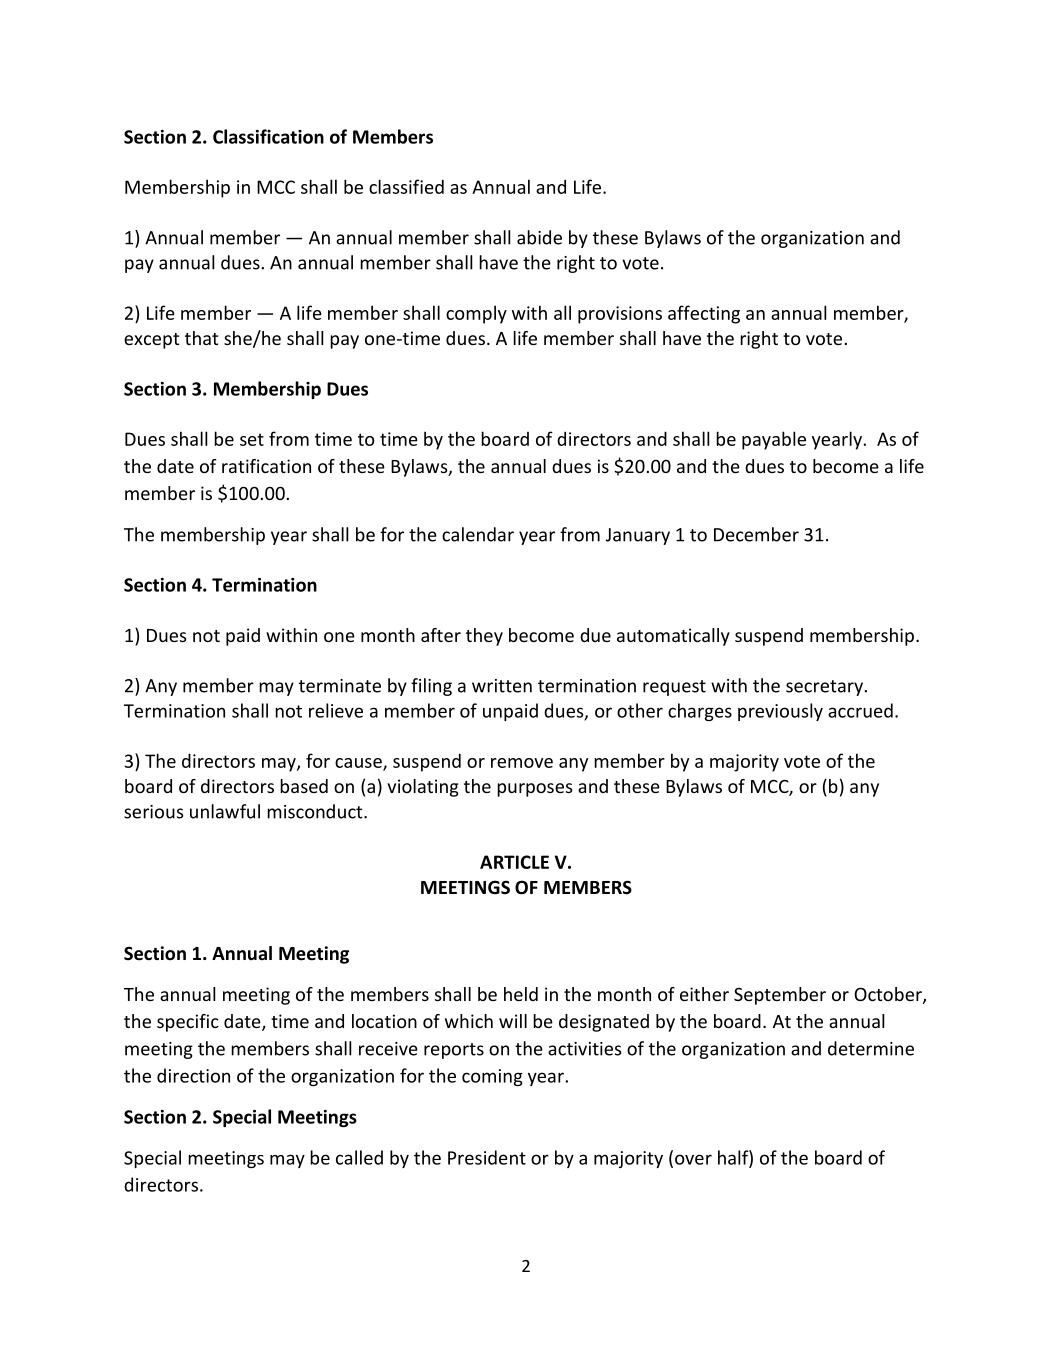 This screenshot has height=1362, width=1052. Describe the element at coordinates (487, 1157) in the screenshot. I see `President` at that location.
